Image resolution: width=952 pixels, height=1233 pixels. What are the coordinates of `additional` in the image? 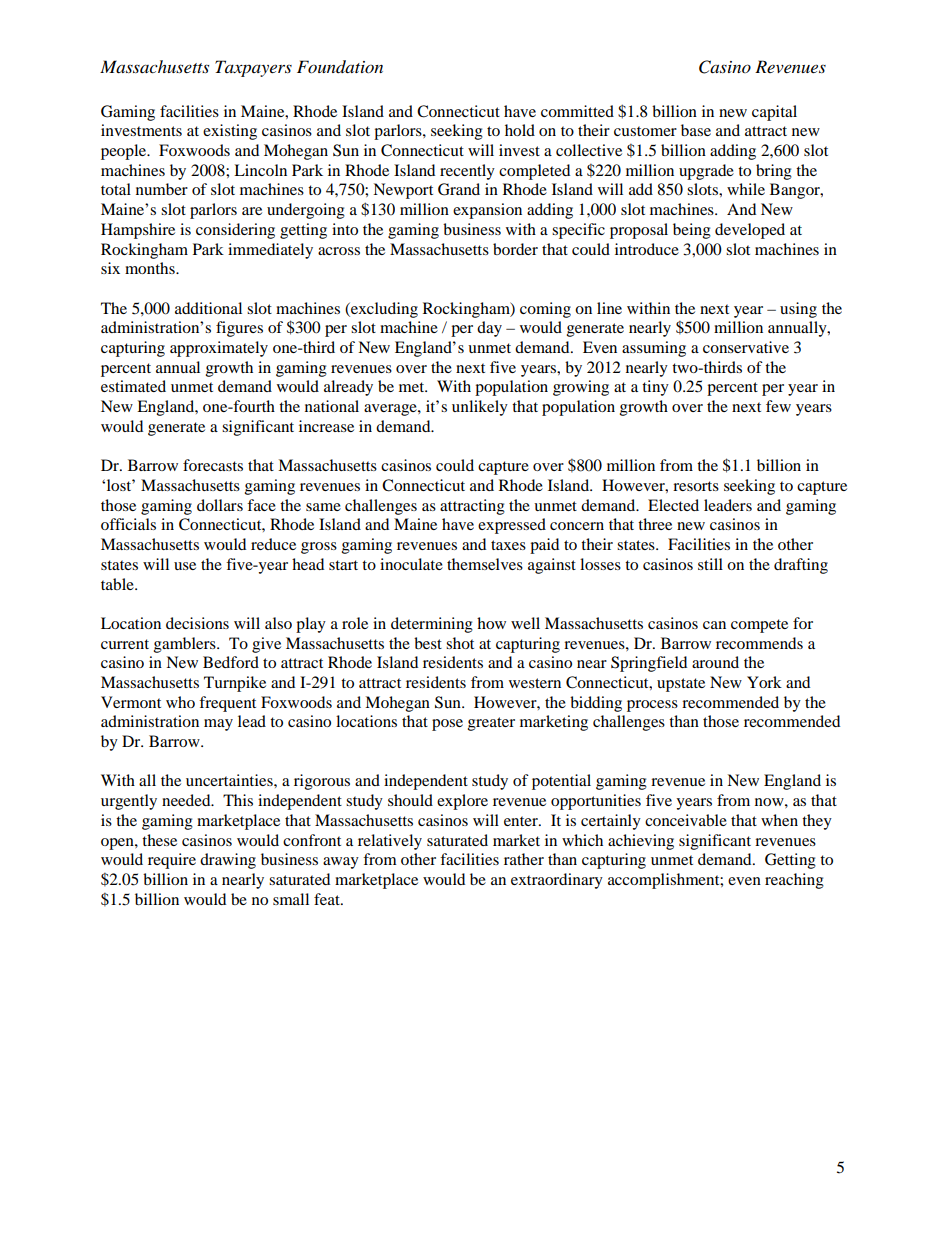 It's located at (208, 308).
